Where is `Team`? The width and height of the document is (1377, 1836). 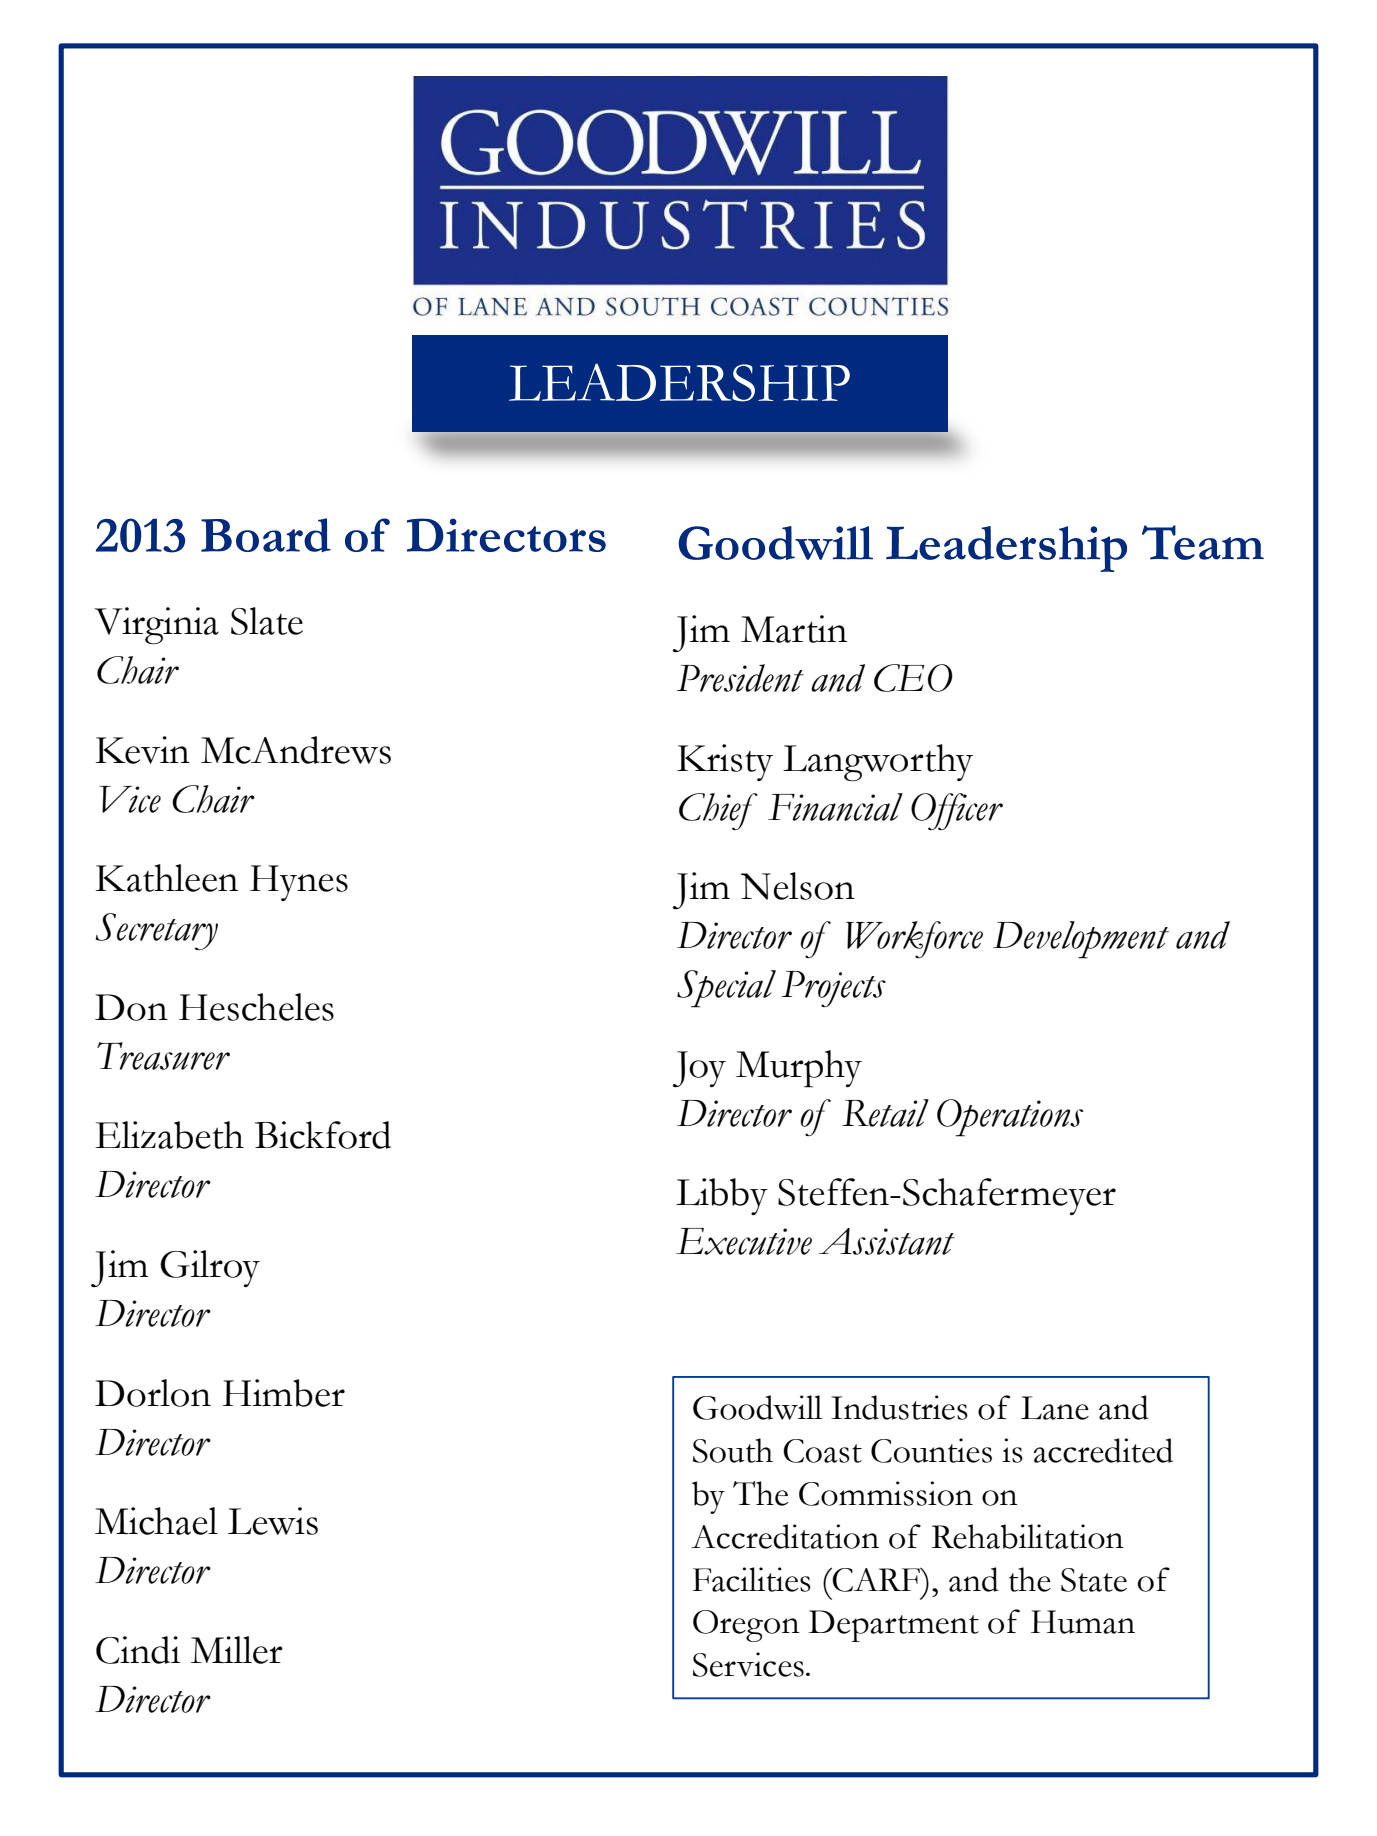
Team is located at coordinates (1203, 542).
